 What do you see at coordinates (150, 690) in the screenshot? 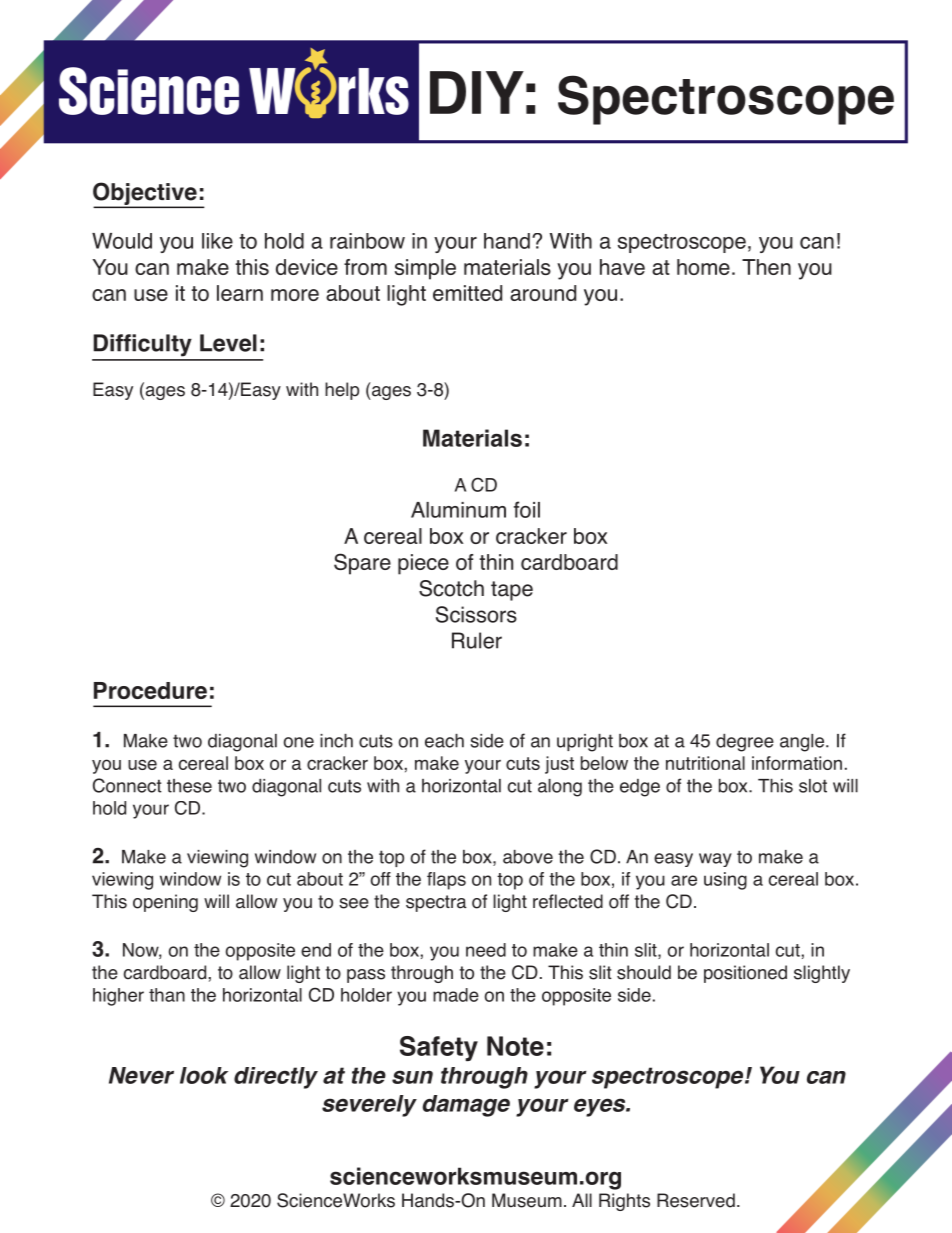
I see `Procedure` at bounding box center [150, 690].
